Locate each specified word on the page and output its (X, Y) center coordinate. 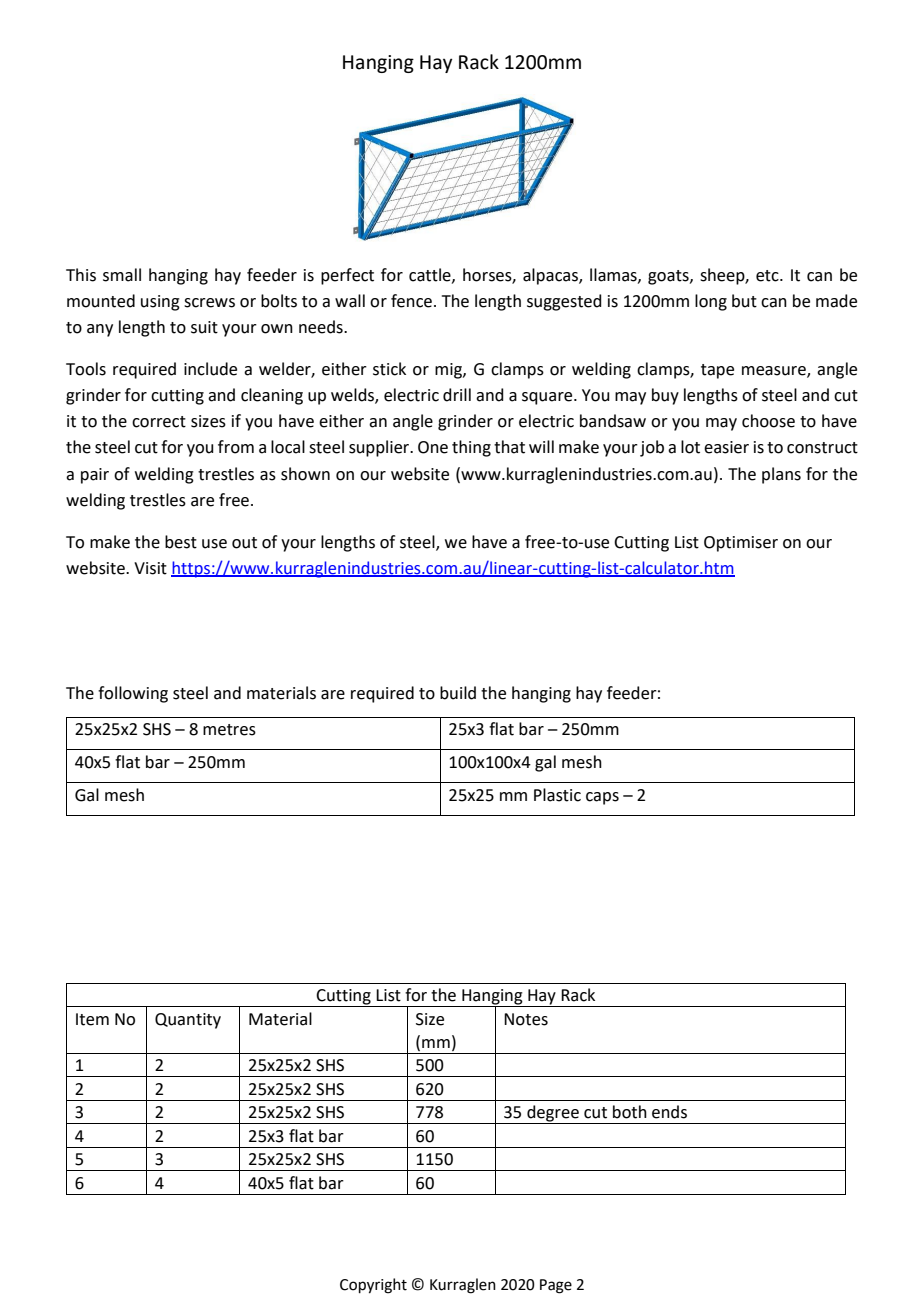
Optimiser (741, 544)
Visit (150, 568)
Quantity (188, 1021)
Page (556, 1286)
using (160, 303)
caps (602, 798)
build (458, 693)
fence (411, 301)
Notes (526, 1019)
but (744, 301)
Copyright (373, 1286)
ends (669, 1112)
